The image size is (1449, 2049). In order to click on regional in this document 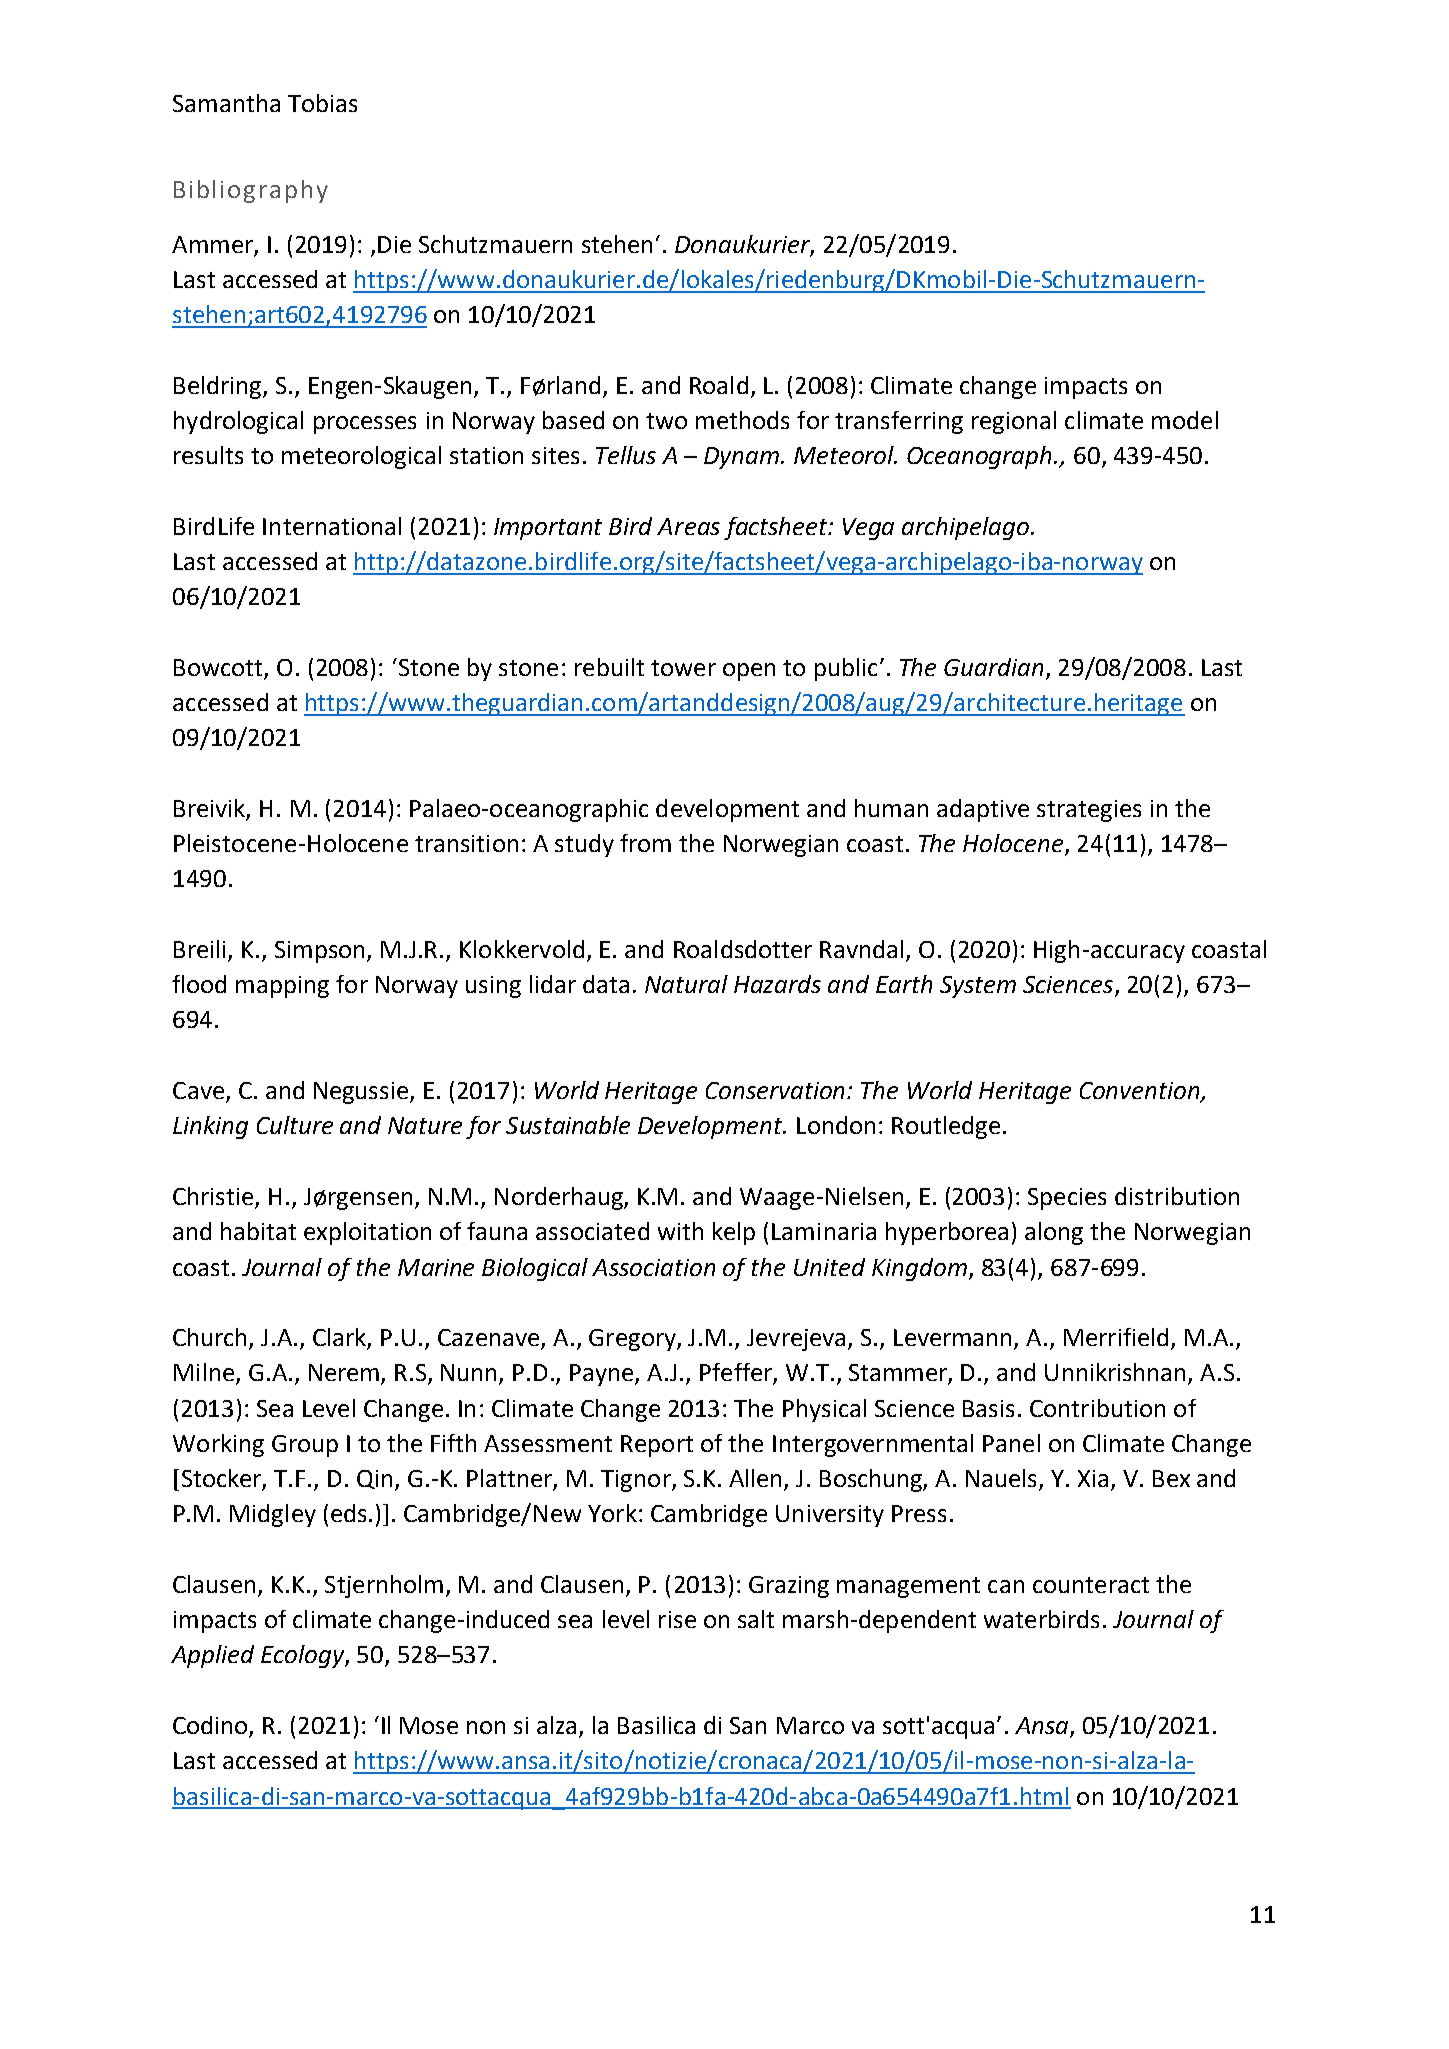, I will do `click(1014, 422)`.
